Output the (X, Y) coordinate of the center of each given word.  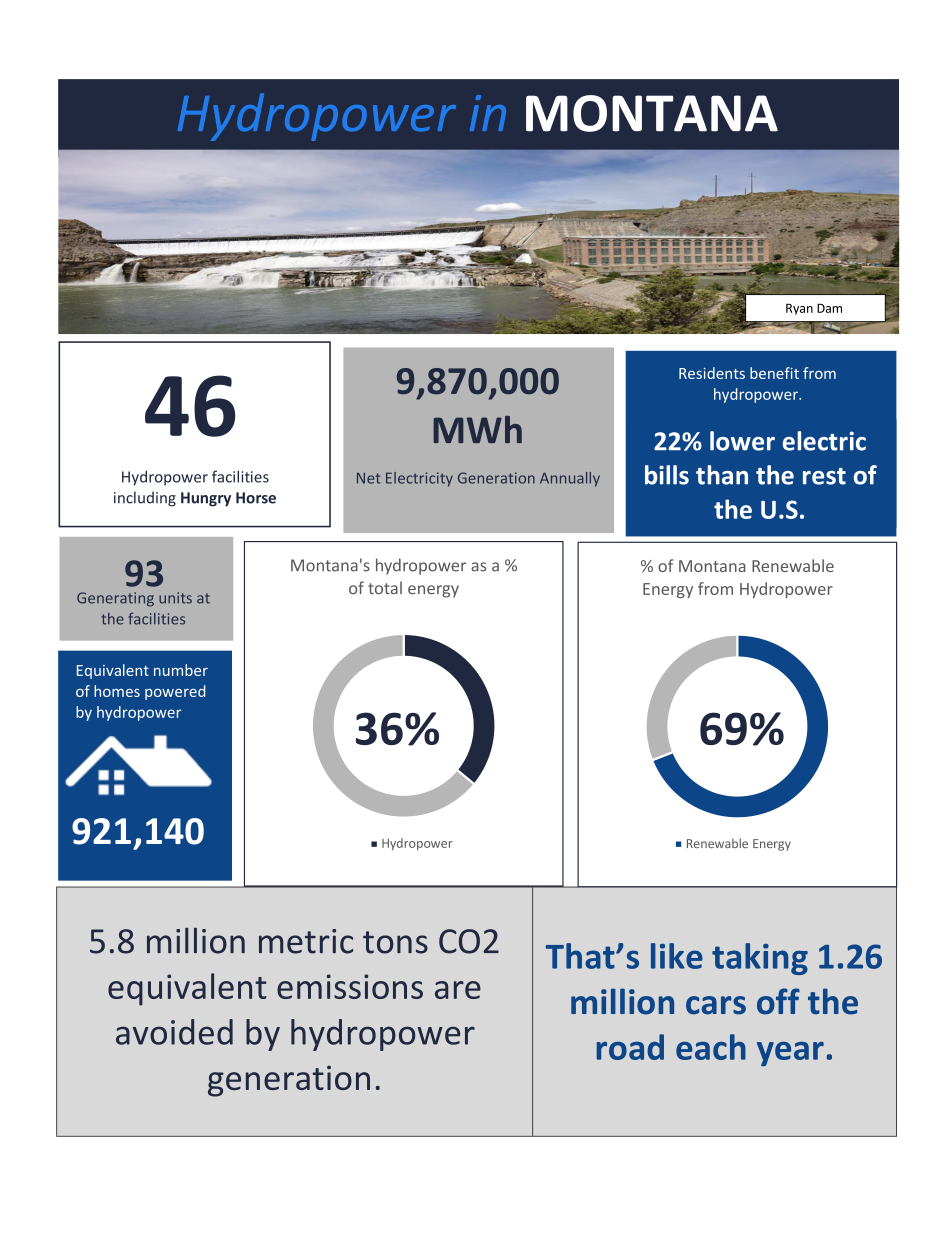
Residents (712, 373)
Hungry (206, 499)
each (711, 1047)
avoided (174, 1032)
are (458, 990)
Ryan (799, 309)
